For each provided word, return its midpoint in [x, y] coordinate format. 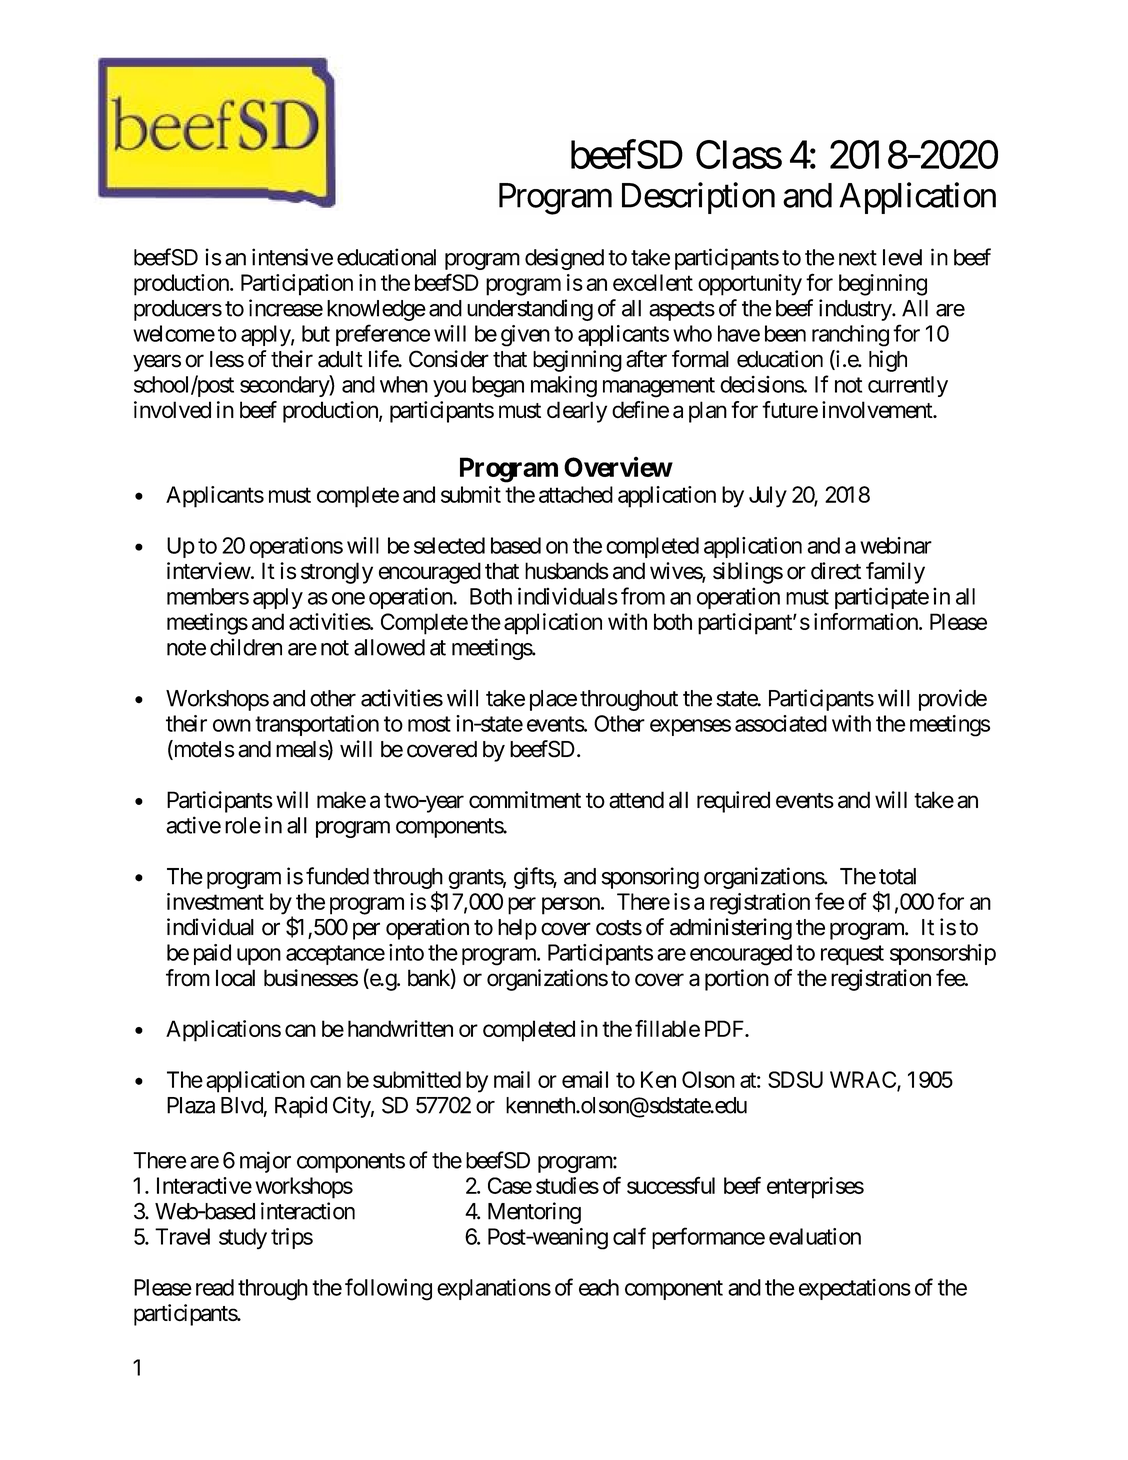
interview [209, 571]
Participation [297, 285]
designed [564, 259]
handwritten [400, 1028]
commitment [525, 800]
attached [576, 494]
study [243, 1239]
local [235, 978]
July [768, 497]
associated [781, 723]
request [852, 955]
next [858, 258]
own [232, 725]
